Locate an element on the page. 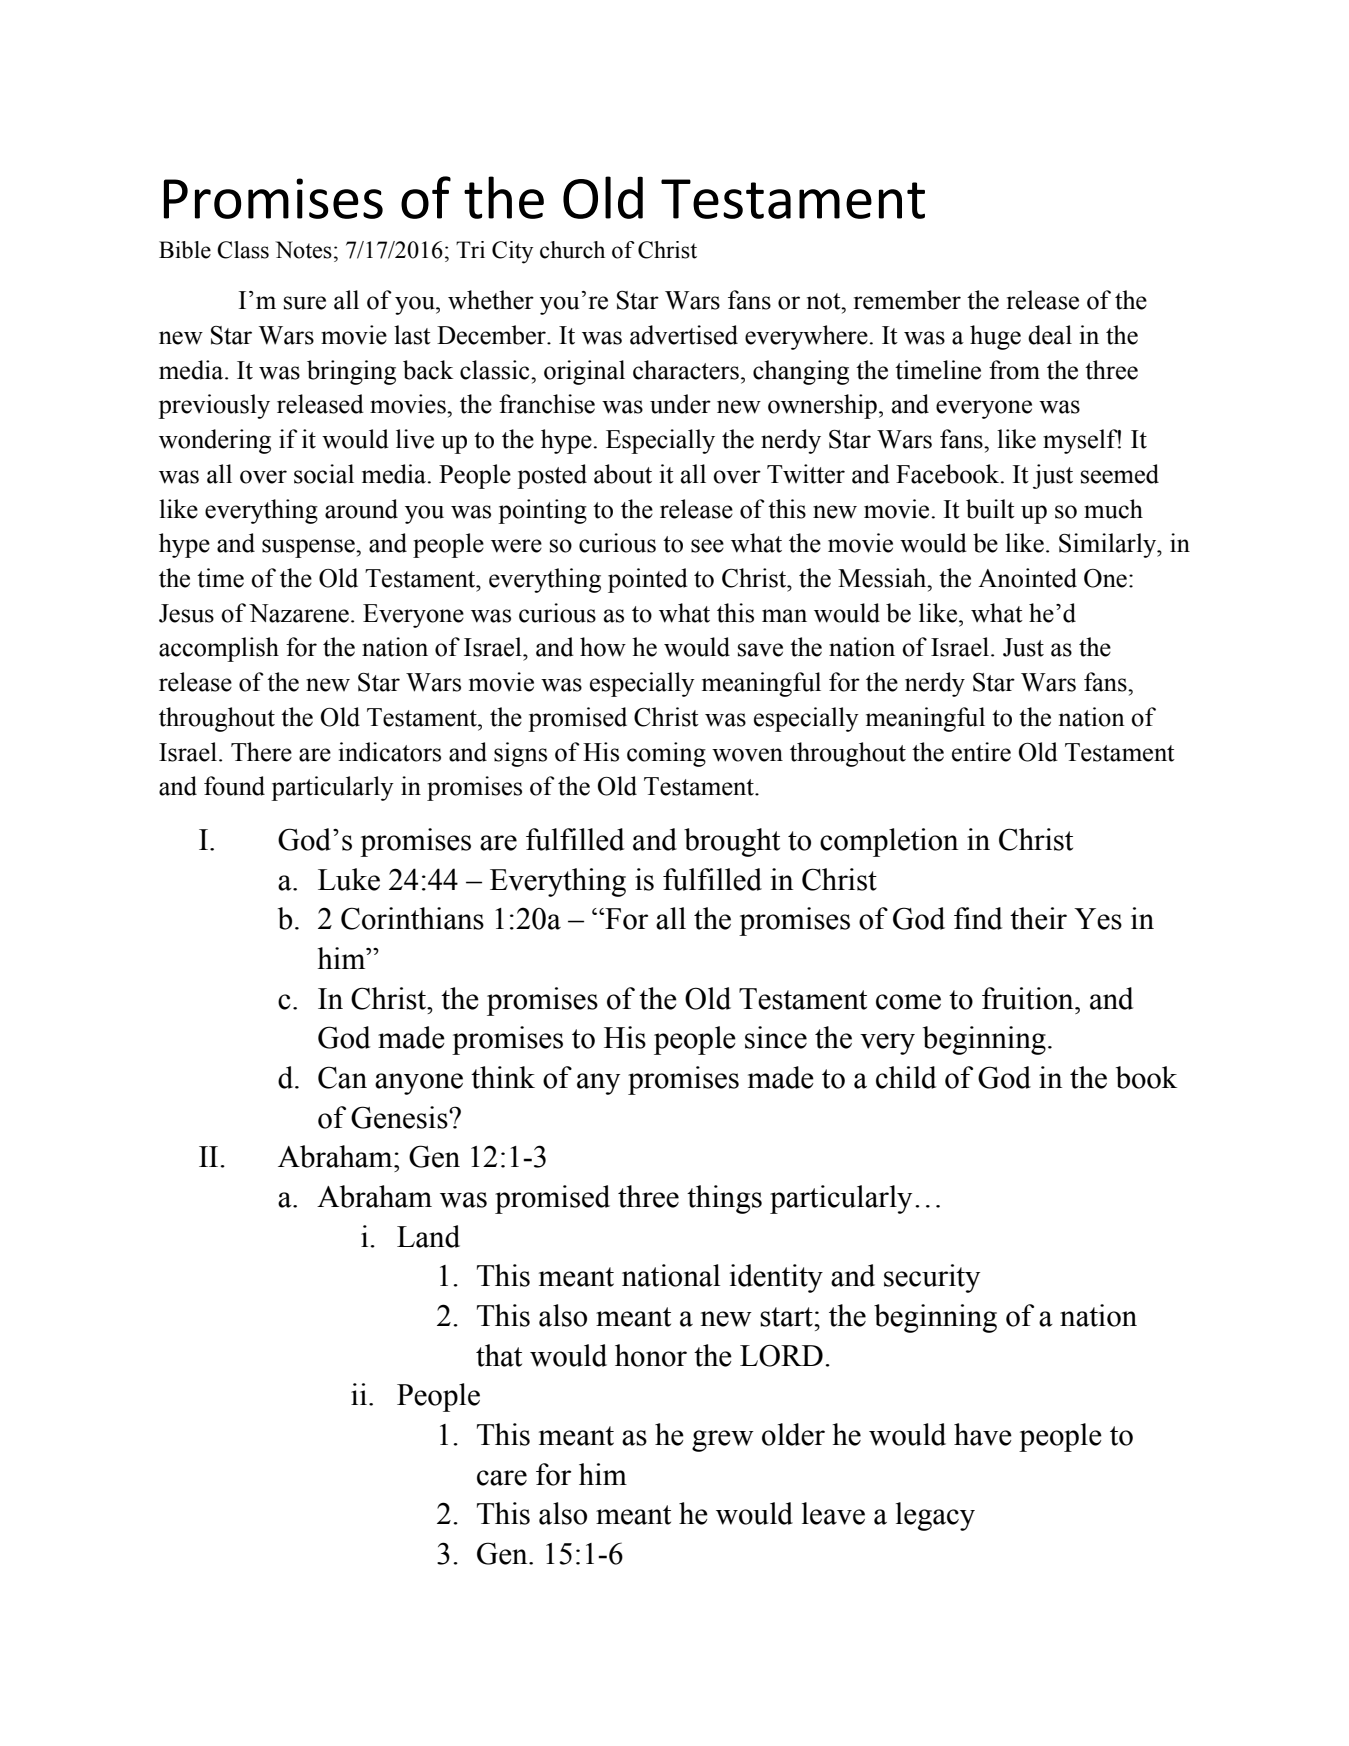 Image resolution: width=1349 pixels, height=1746 pixels. grew is located at coordinates (723, 1441).
